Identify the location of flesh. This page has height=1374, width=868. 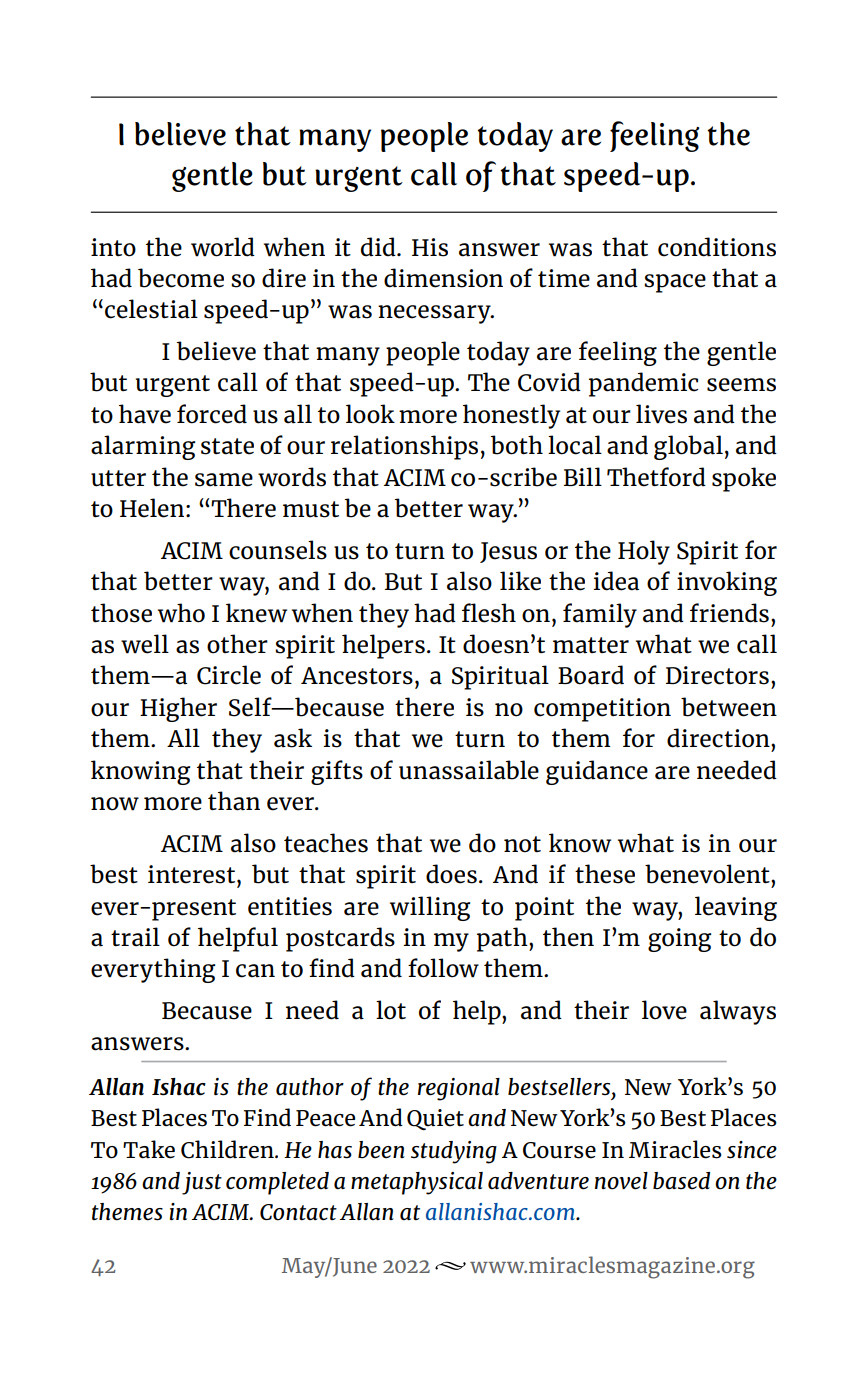
(489, 613).
